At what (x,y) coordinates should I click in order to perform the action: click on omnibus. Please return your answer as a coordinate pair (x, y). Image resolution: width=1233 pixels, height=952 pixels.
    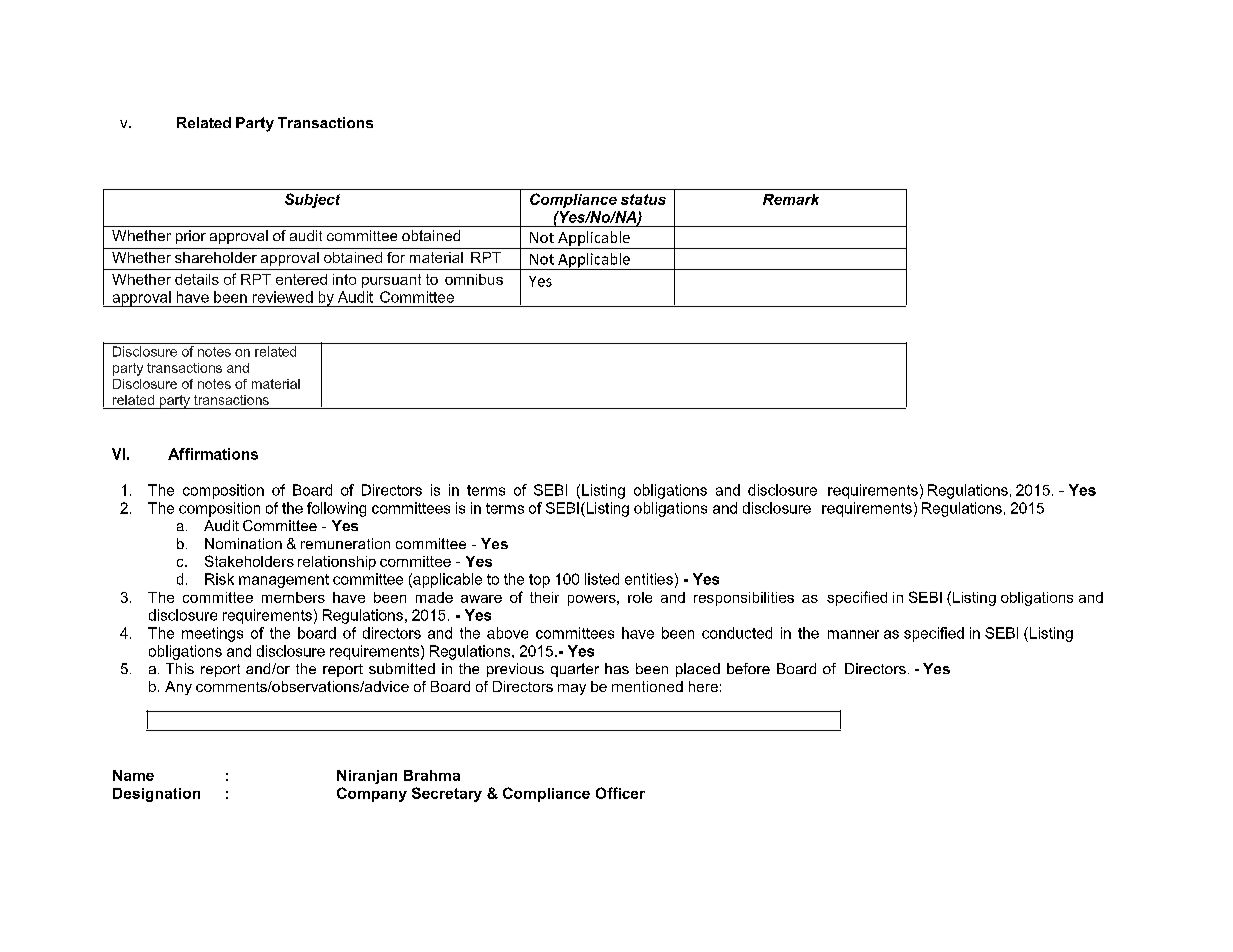
    Looking at the image, I should click on (474, 279).
